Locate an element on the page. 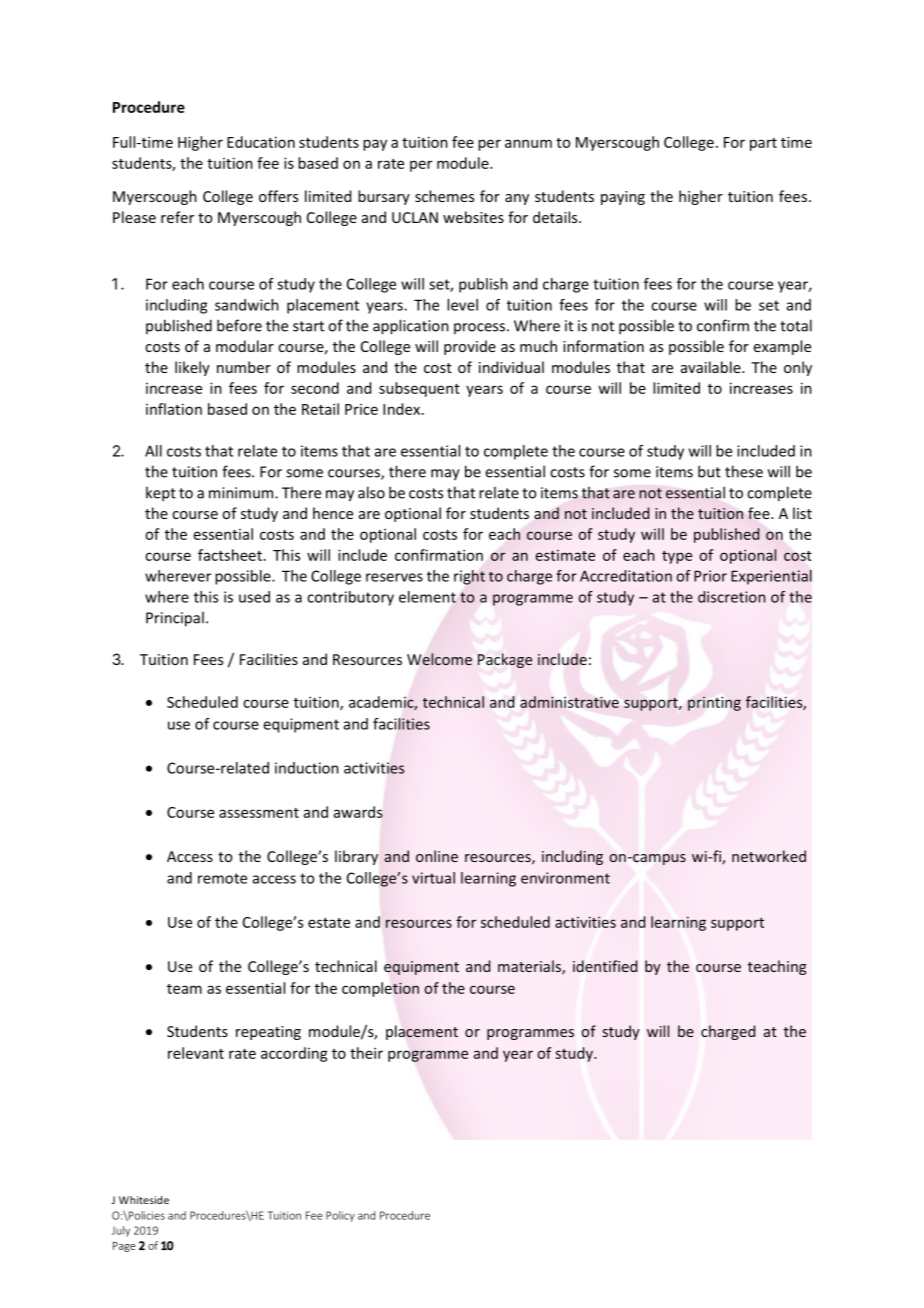 This page has width=924, height=1308. part is located at coordinates (763, 144).
